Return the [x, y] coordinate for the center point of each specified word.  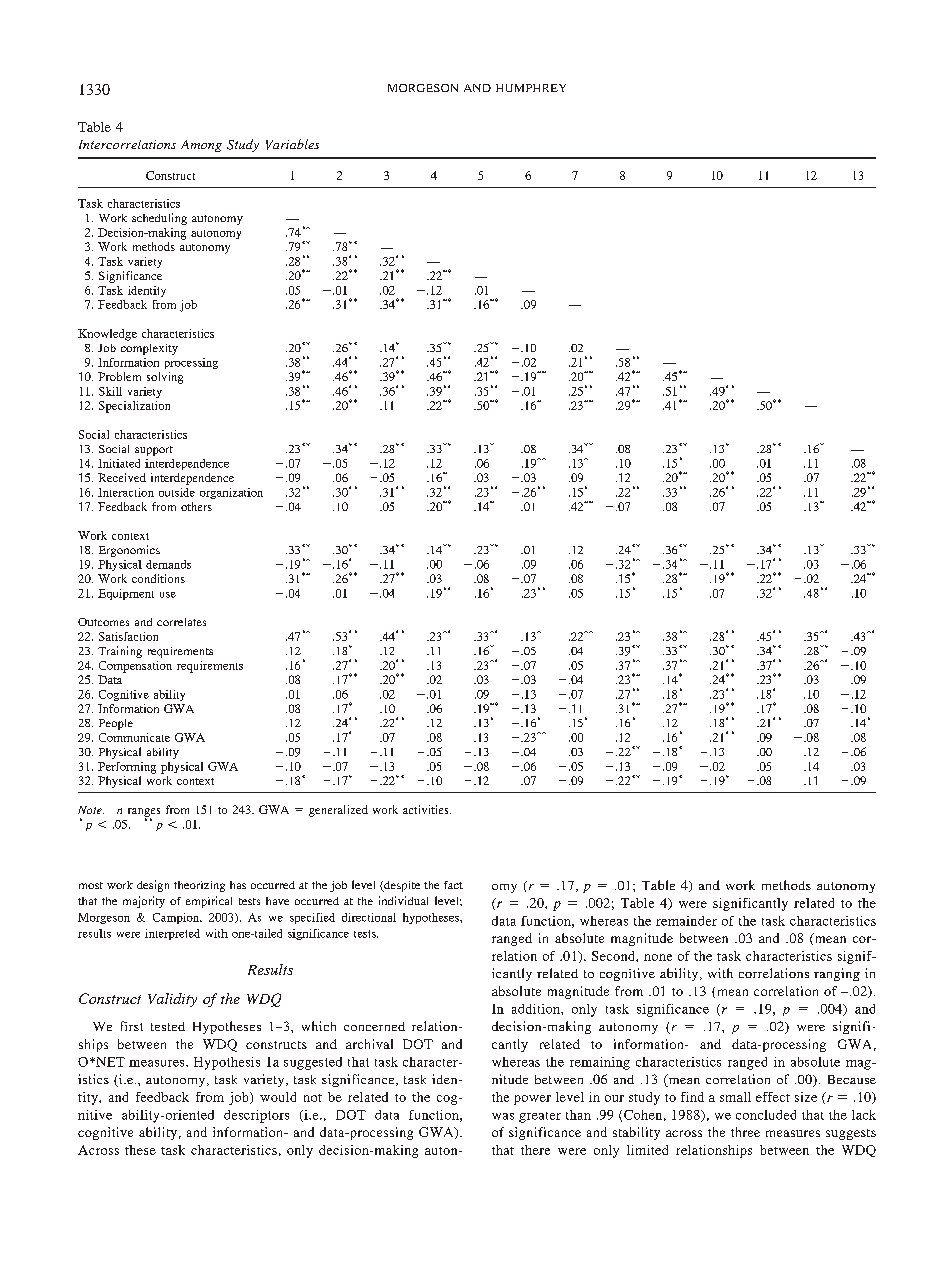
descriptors [256, 1116]
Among [201, 146]
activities [427, 809]
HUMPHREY [531, 88]
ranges [144, 813]
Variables [292, 144]
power [532, 1100]
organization [231, 493]
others [196, 506]
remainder [686, 921]
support [154, 451]
